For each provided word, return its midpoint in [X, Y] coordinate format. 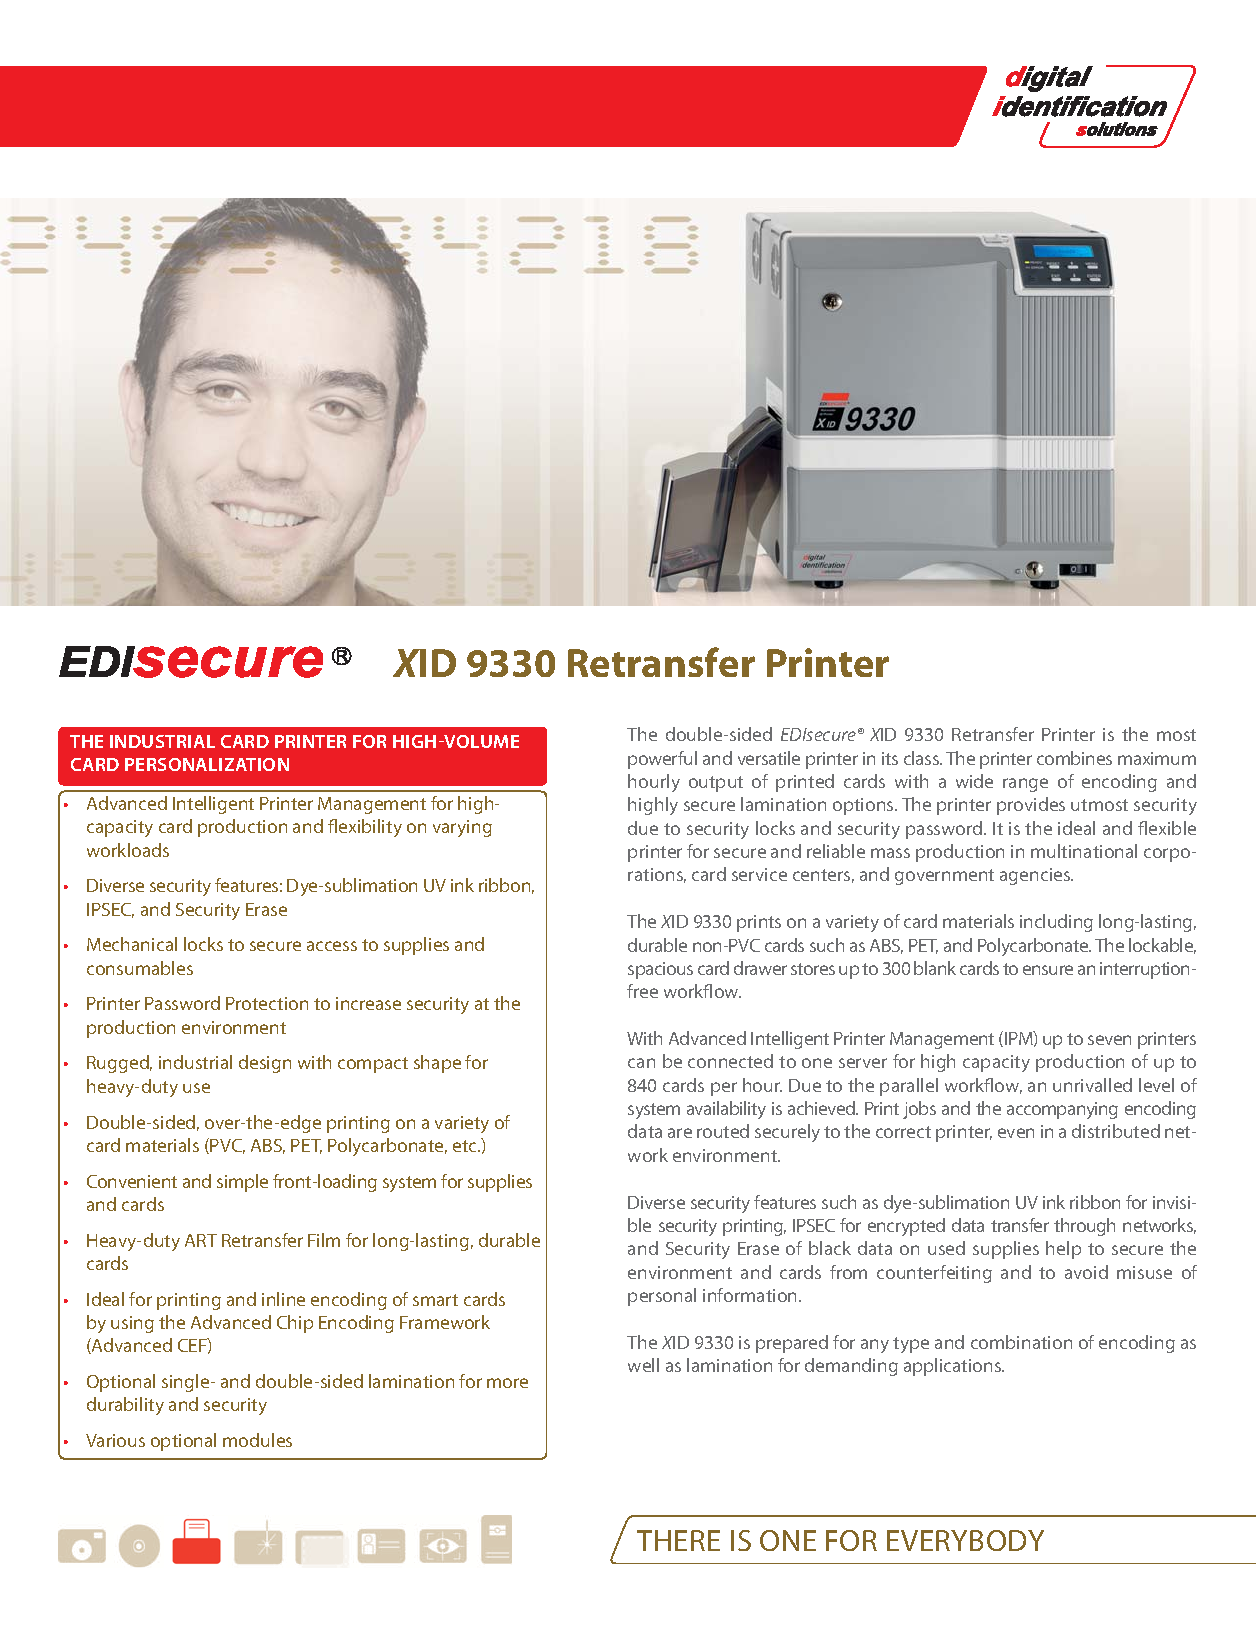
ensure [1048, 970]
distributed [1116, 1131]
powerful [662, 760]
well [643, 1365]
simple [242, 1183]
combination [1021, 1342]
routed [723, 1131]
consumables [140, 968]
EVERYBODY [965, 1540]
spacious [660, 970]
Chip [295, 1324]
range [1025, 785]
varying [462, 828]
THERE [678, 1540]
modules [257, 1440]
